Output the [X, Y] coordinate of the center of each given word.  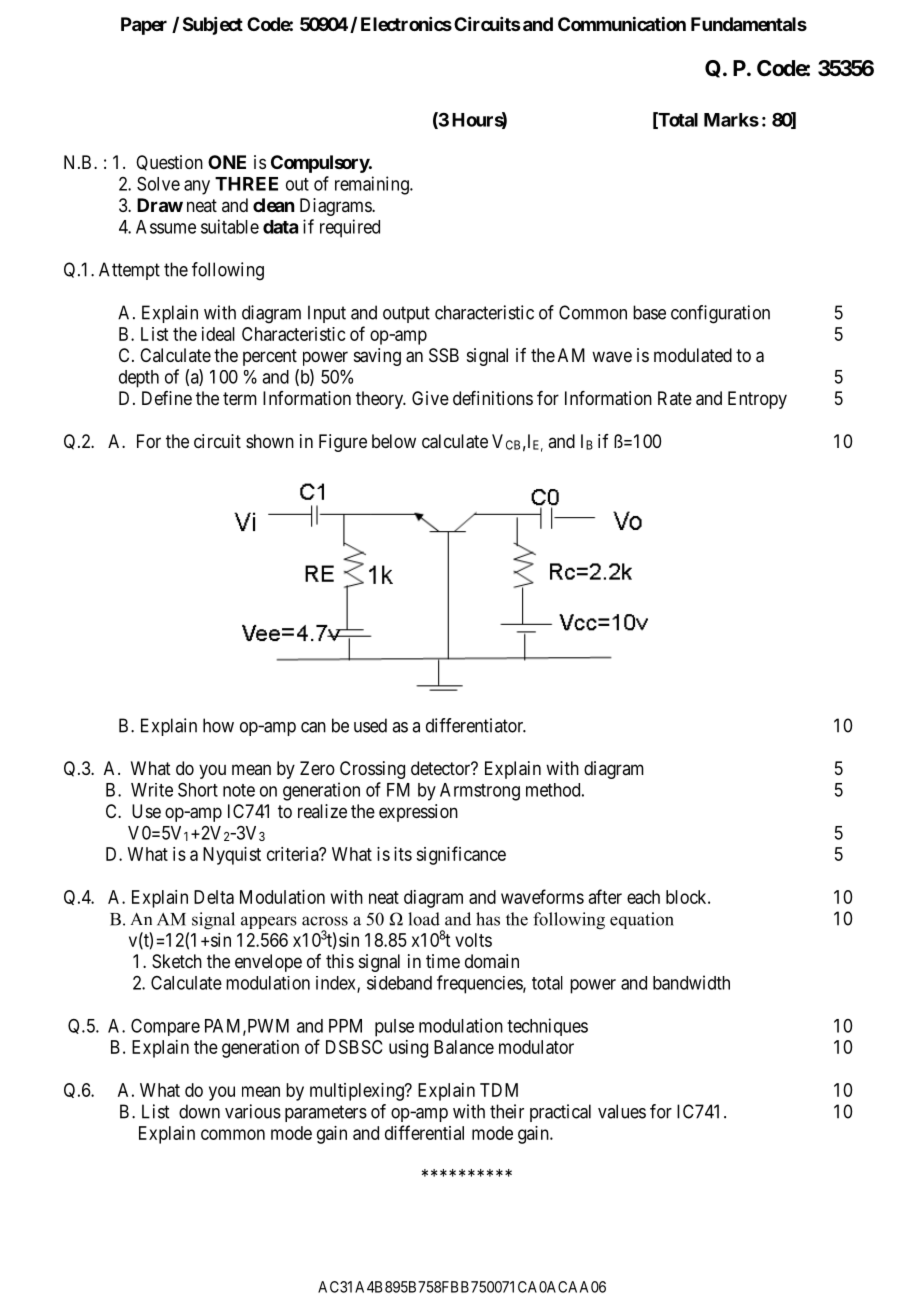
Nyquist [232, 856]
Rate [675, 398]
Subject [213, 26]
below [394, 441]
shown [270, 441]
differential [424, 1132]
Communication [622, 23]
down [199, 1111]
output [406, 314]
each [643, 897]
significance [461, 855]
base [649, 312]
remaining [373, 185]
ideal [218, 334]
